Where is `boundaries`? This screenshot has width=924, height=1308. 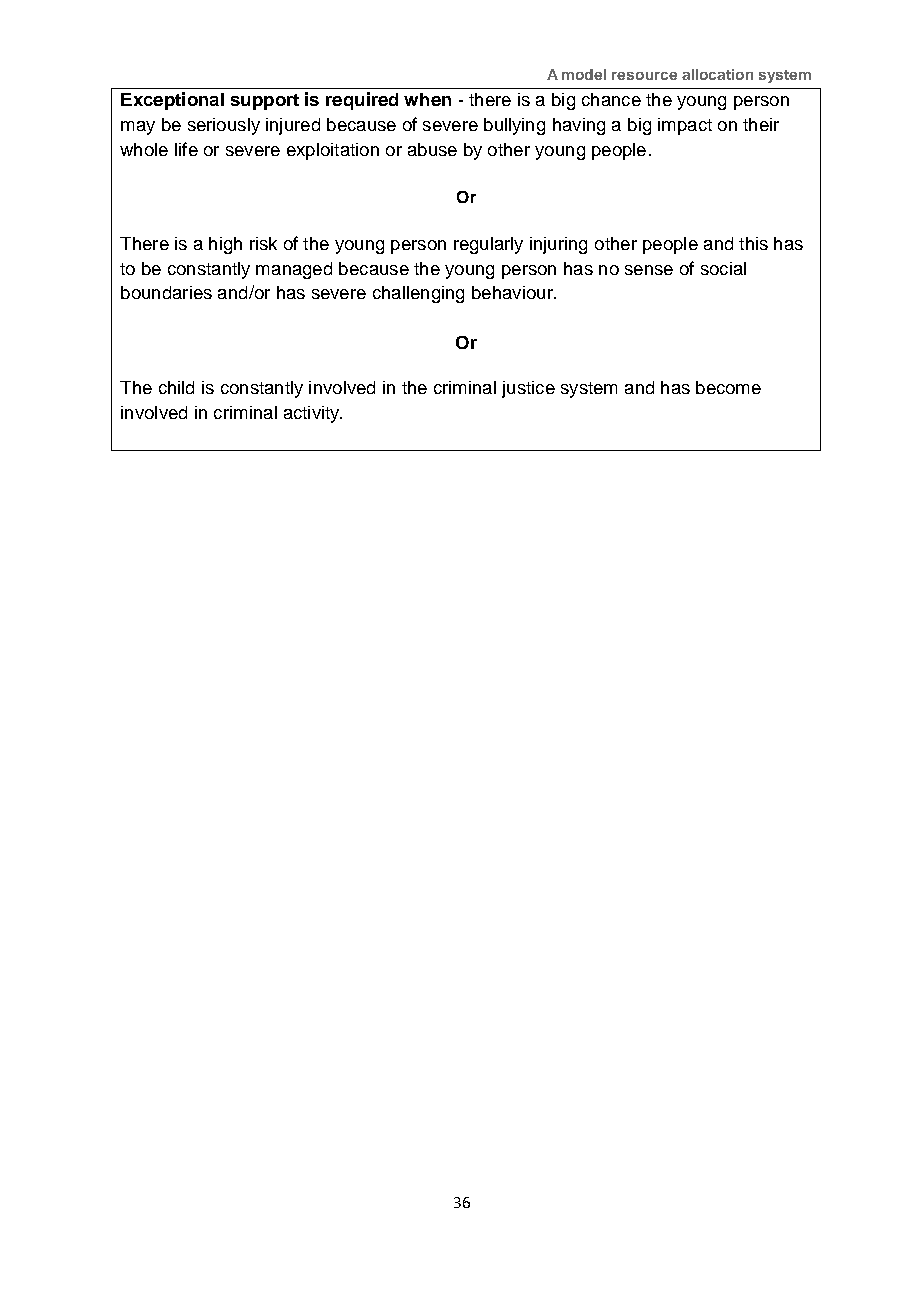
boundaries is located at coordinates (166, 292).
